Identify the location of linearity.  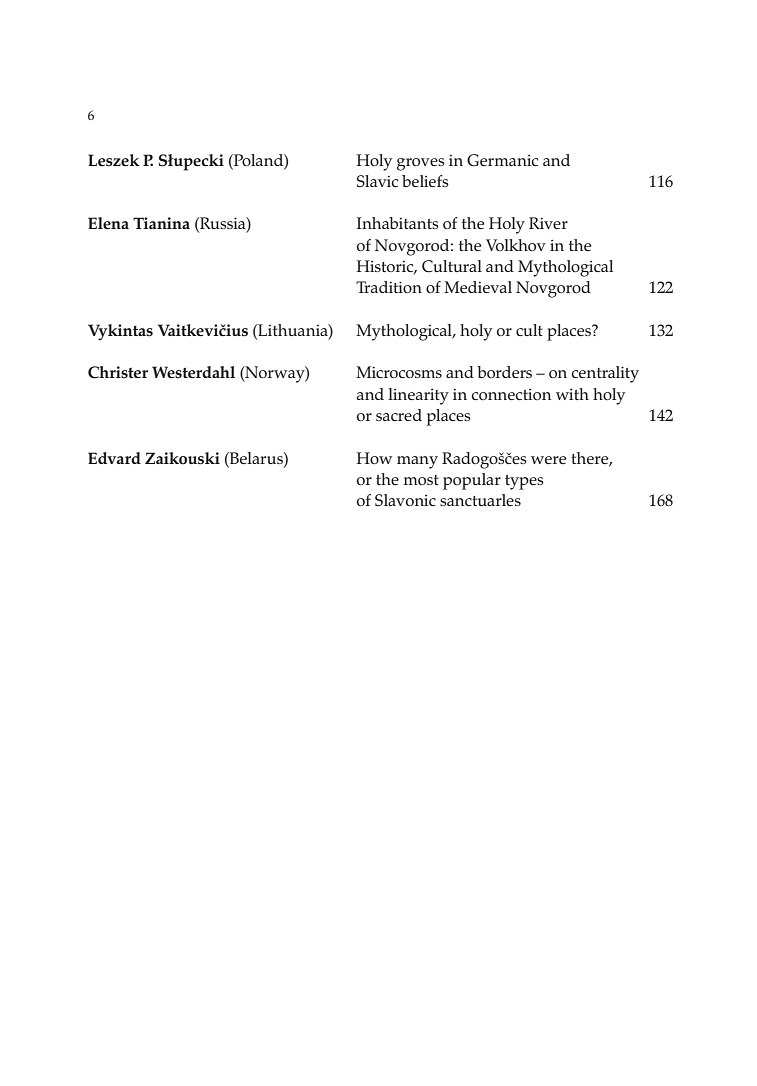
(418, 396).
